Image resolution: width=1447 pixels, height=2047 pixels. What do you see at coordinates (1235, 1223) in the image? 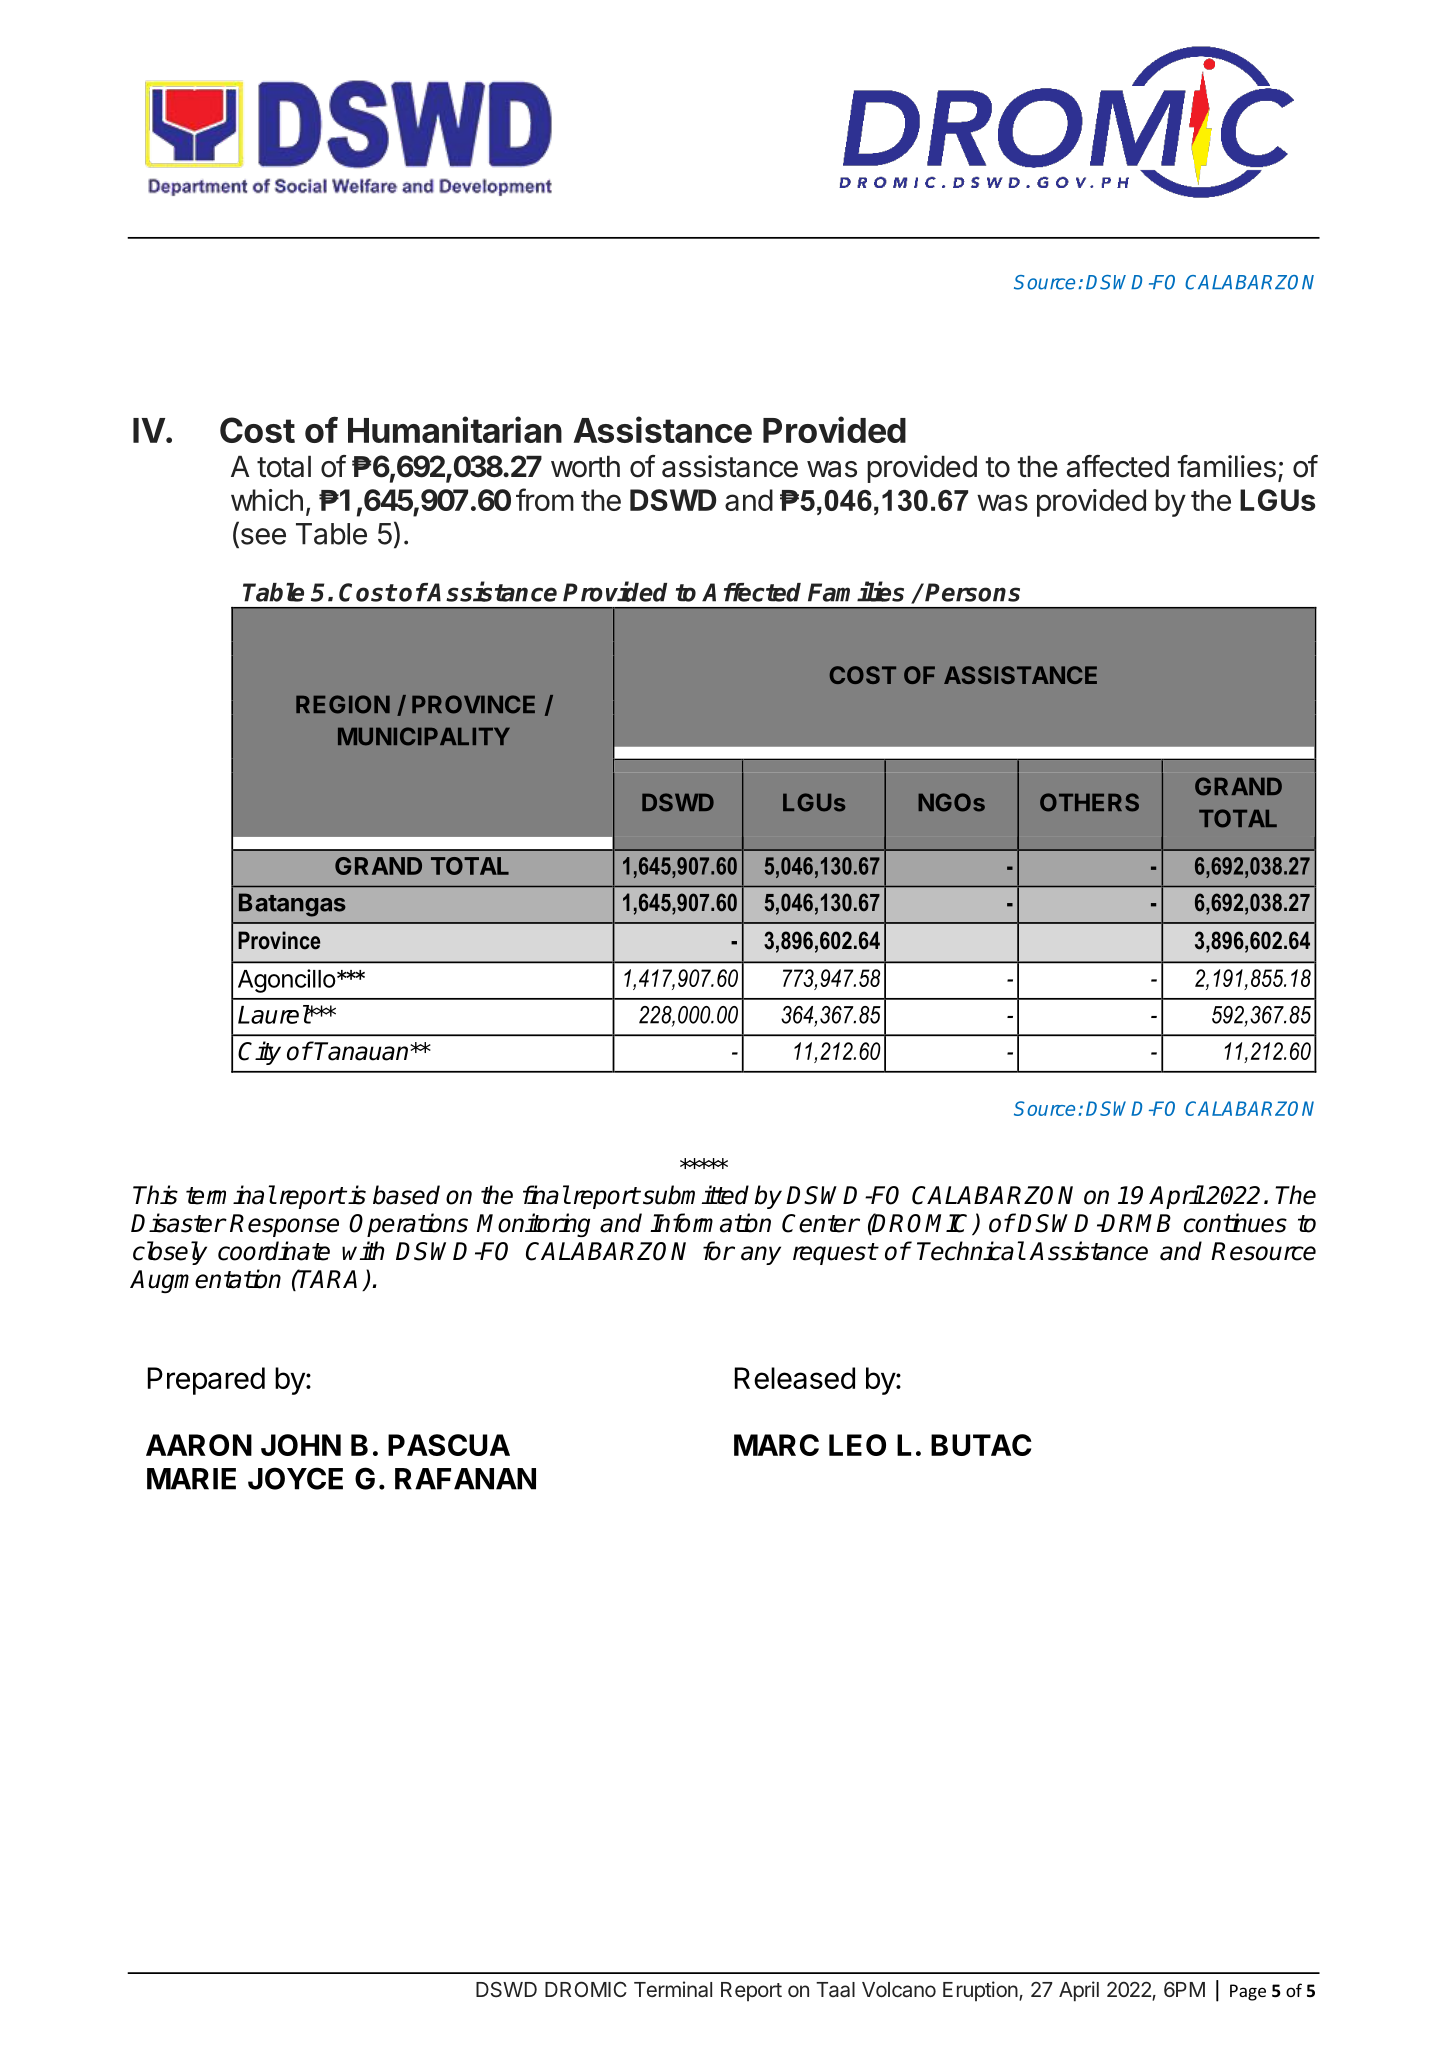
I see `continues` at bounding box center [1235, 1223].
